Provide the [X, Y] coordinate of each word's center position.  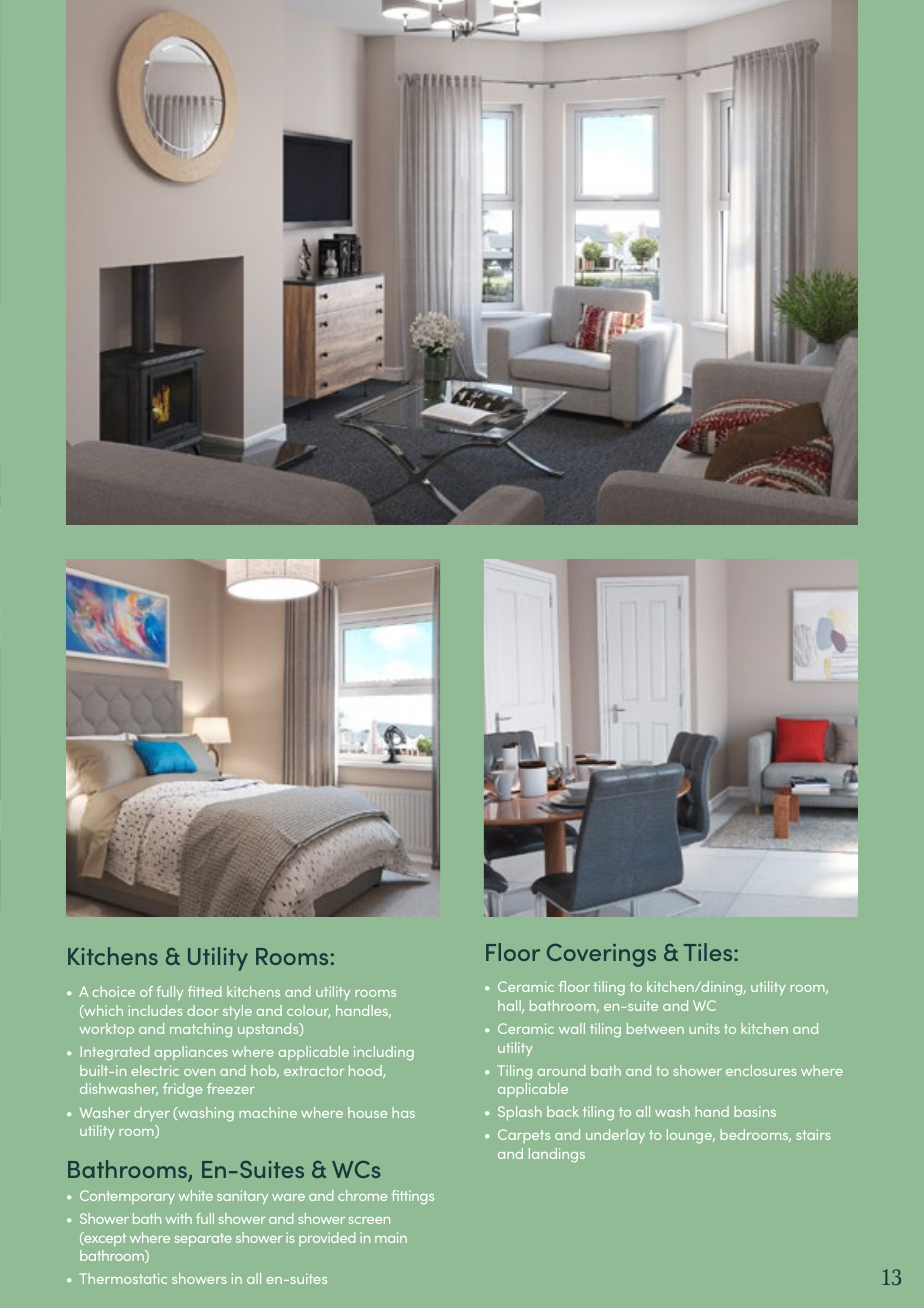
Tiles [709, 952]
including [384, 1053]
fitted [205, 991]
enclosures [761, 1070]
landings [557, 1155]
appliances [191, 1053]
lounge [691, 1136]
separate [203, 1240]
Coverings [601, 955]
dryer [152, 1114]
